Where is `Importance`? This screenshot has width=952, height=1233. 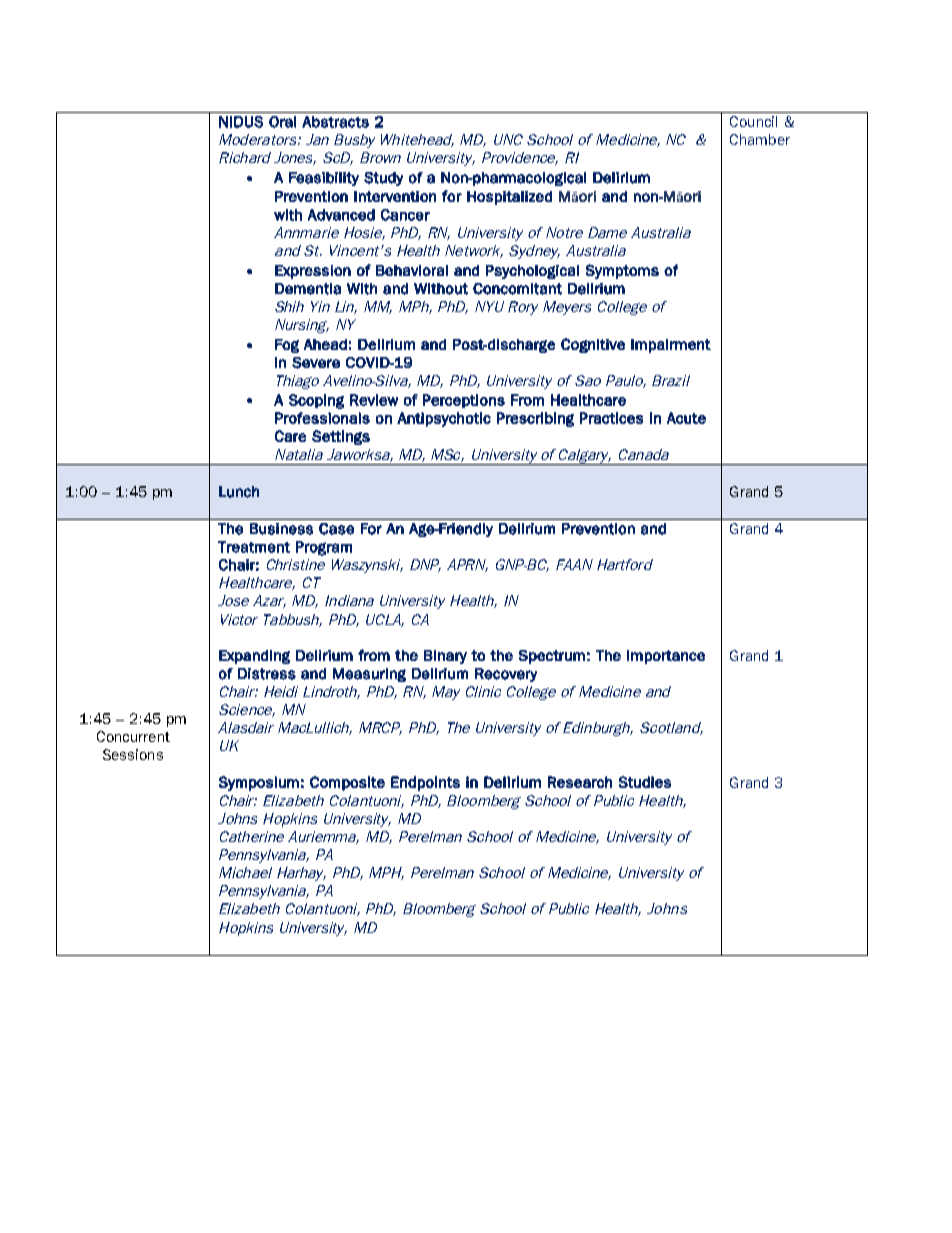
Importance is located at coordinates (666, 657).
